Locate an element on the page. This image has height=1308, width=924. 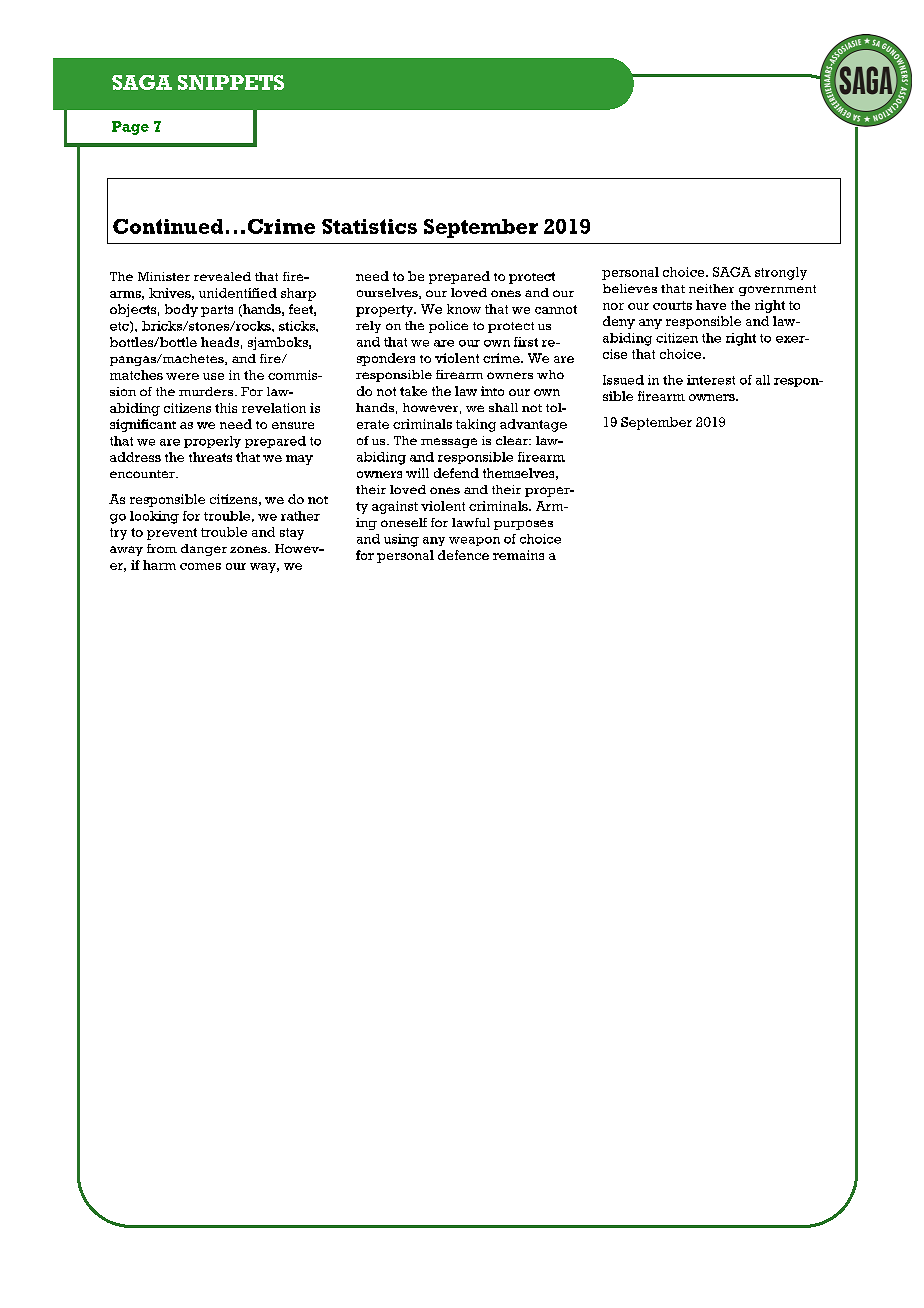
Statistics is located at coordinates (369, 226).
